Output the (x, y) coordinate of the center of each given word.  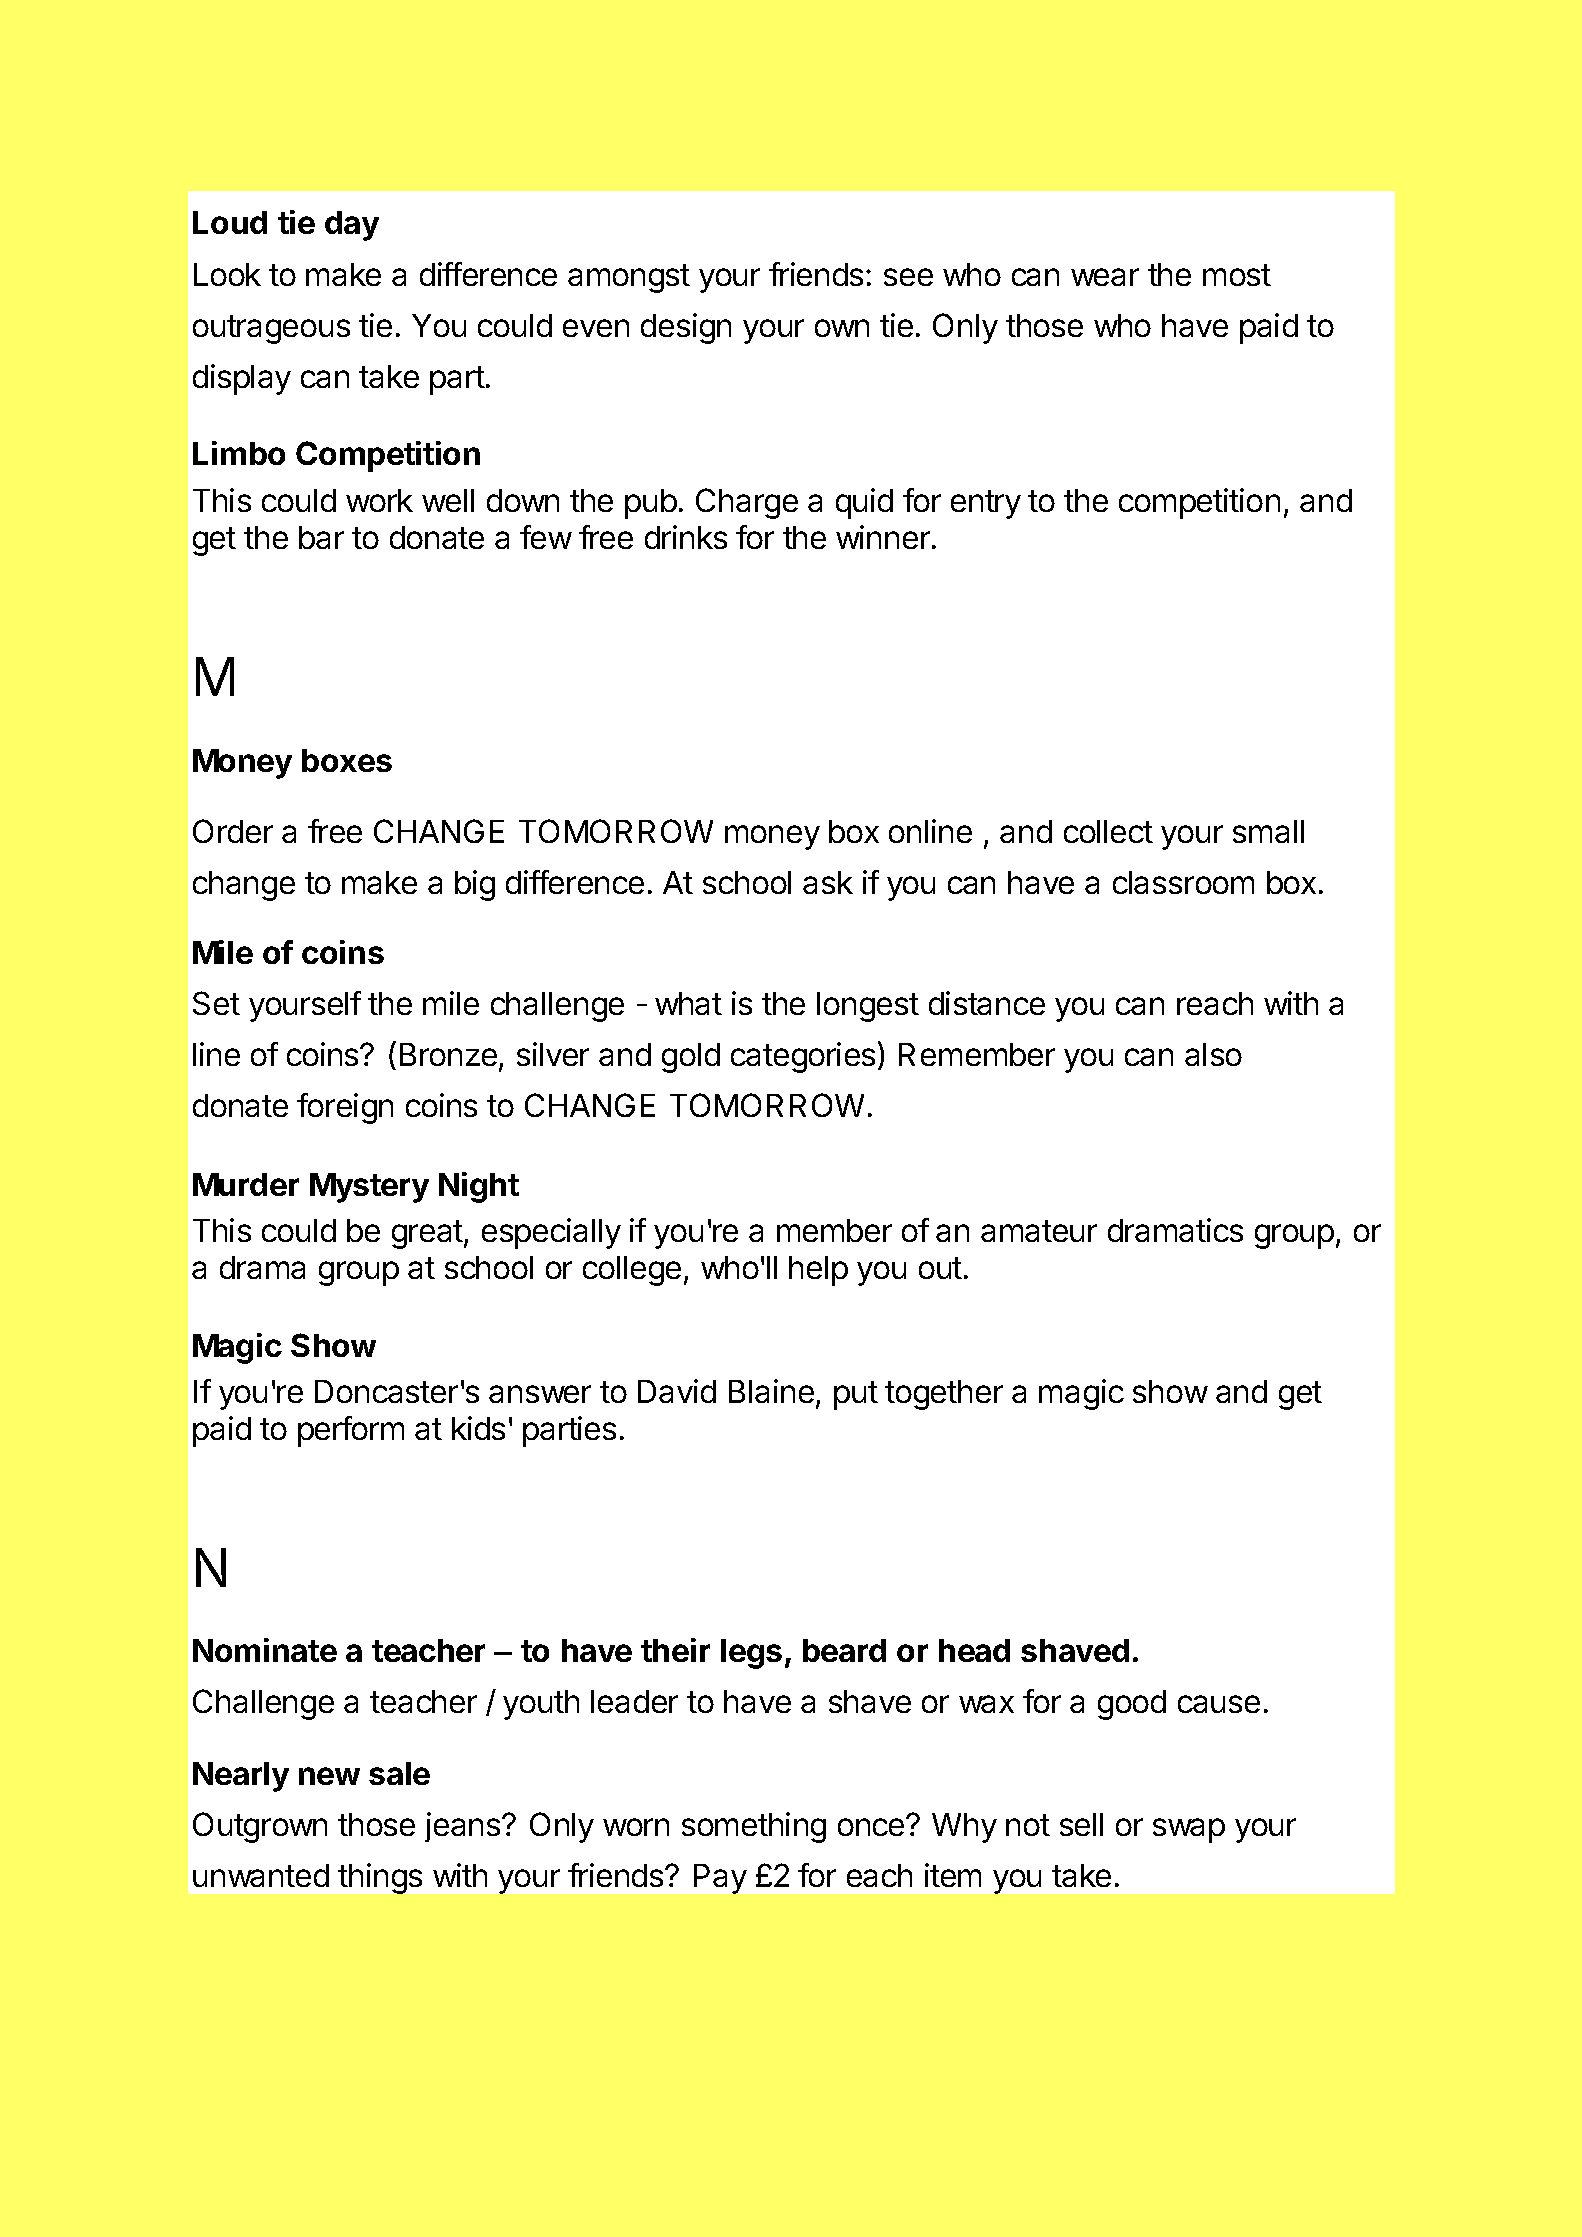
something (754, 1827)
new (329, 1776)
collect (1108, 831)
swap (1189, 1830)
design (686, 328)
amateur (1039, 1231)
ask (828, 882)
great (428, 1234)
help (818, 1271)
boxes (347, 760)
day (352, 226)
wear (1105, 277)
